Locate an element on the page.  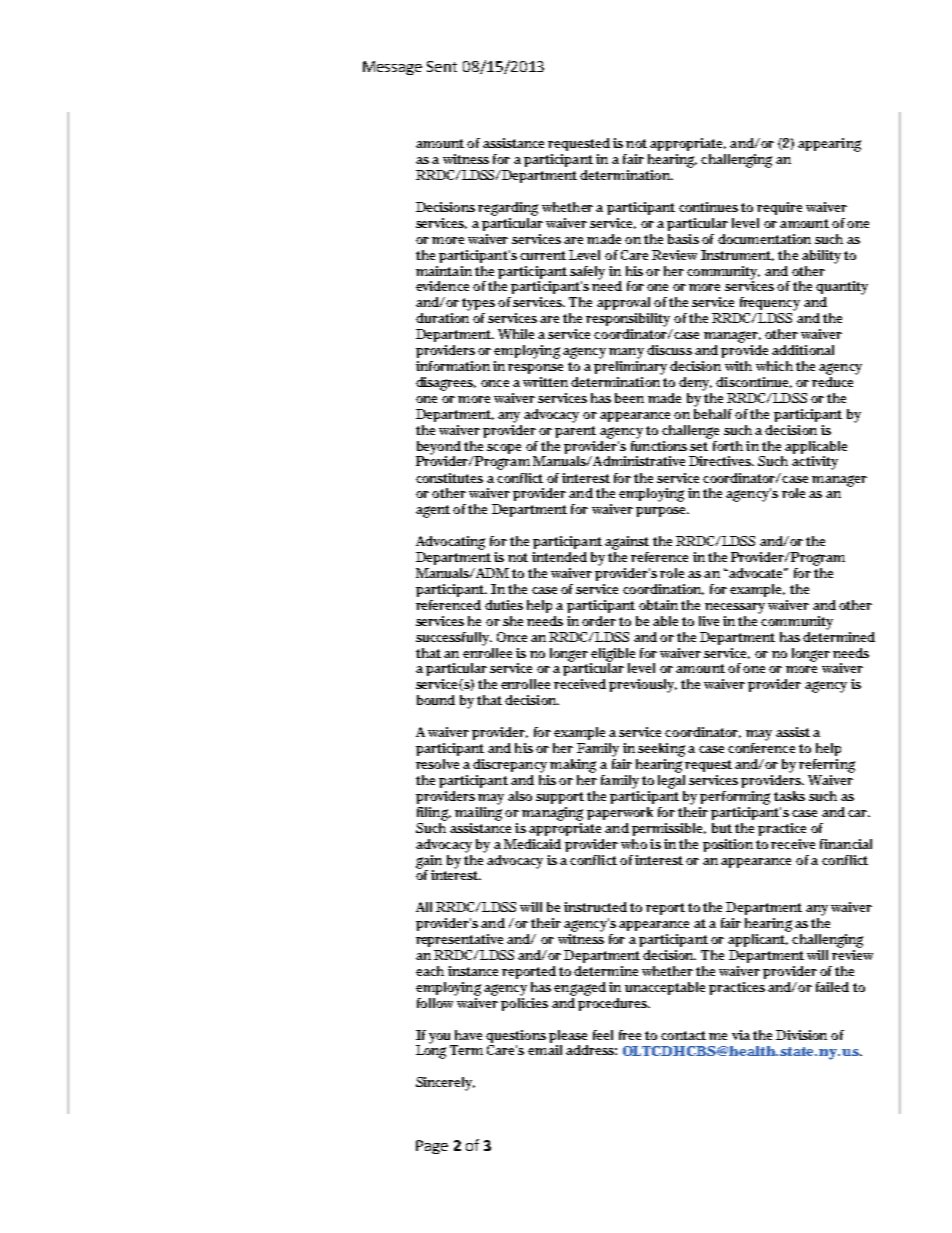
filing is located at coordinates (434, 814).
